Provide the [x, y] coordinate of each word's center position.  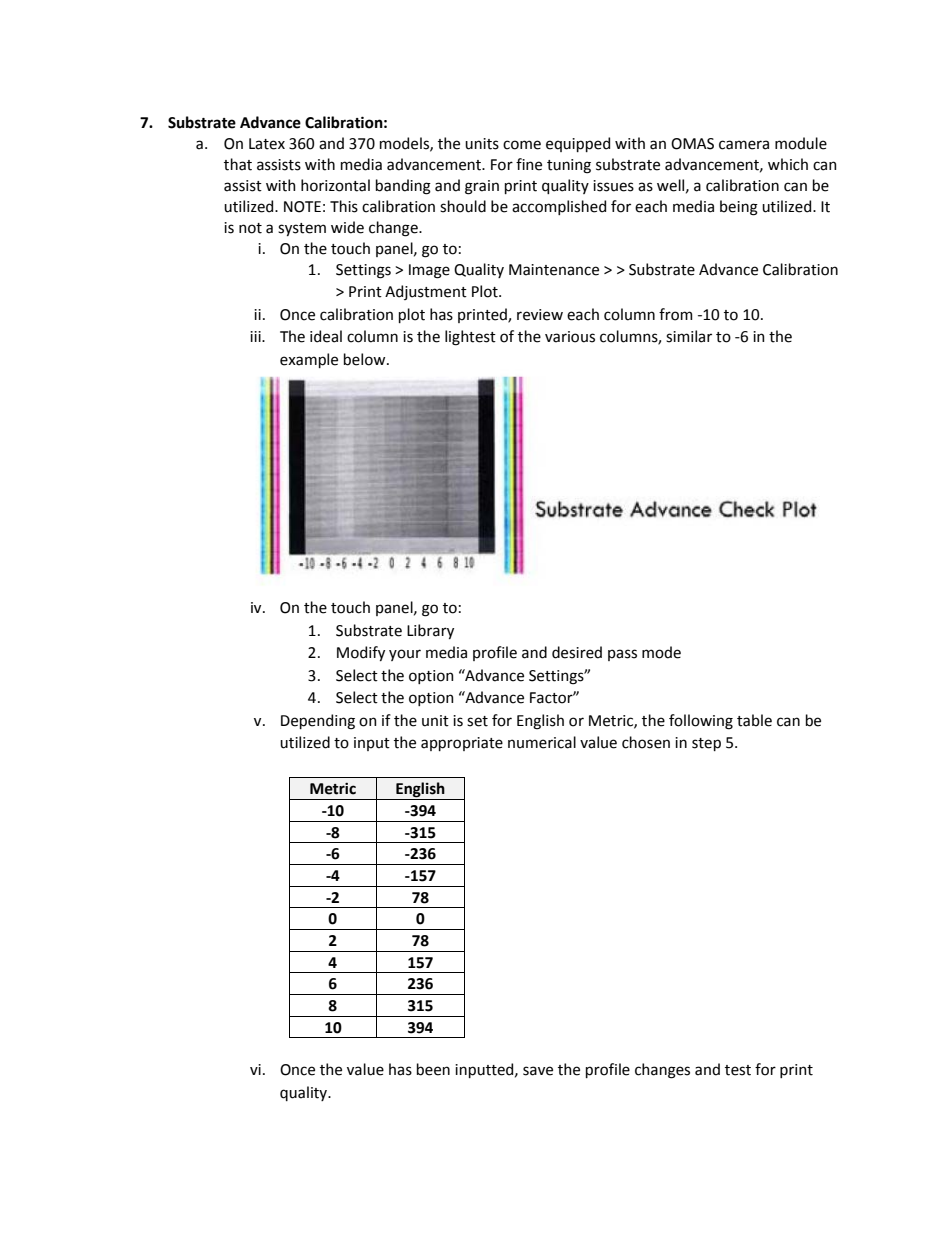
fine [529, 164]
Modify [361, 653]
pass [622, 655]
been [433, 1069]
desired [577, 652]
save [538, 1071]
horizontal [335, 185]
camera [744, 145]
